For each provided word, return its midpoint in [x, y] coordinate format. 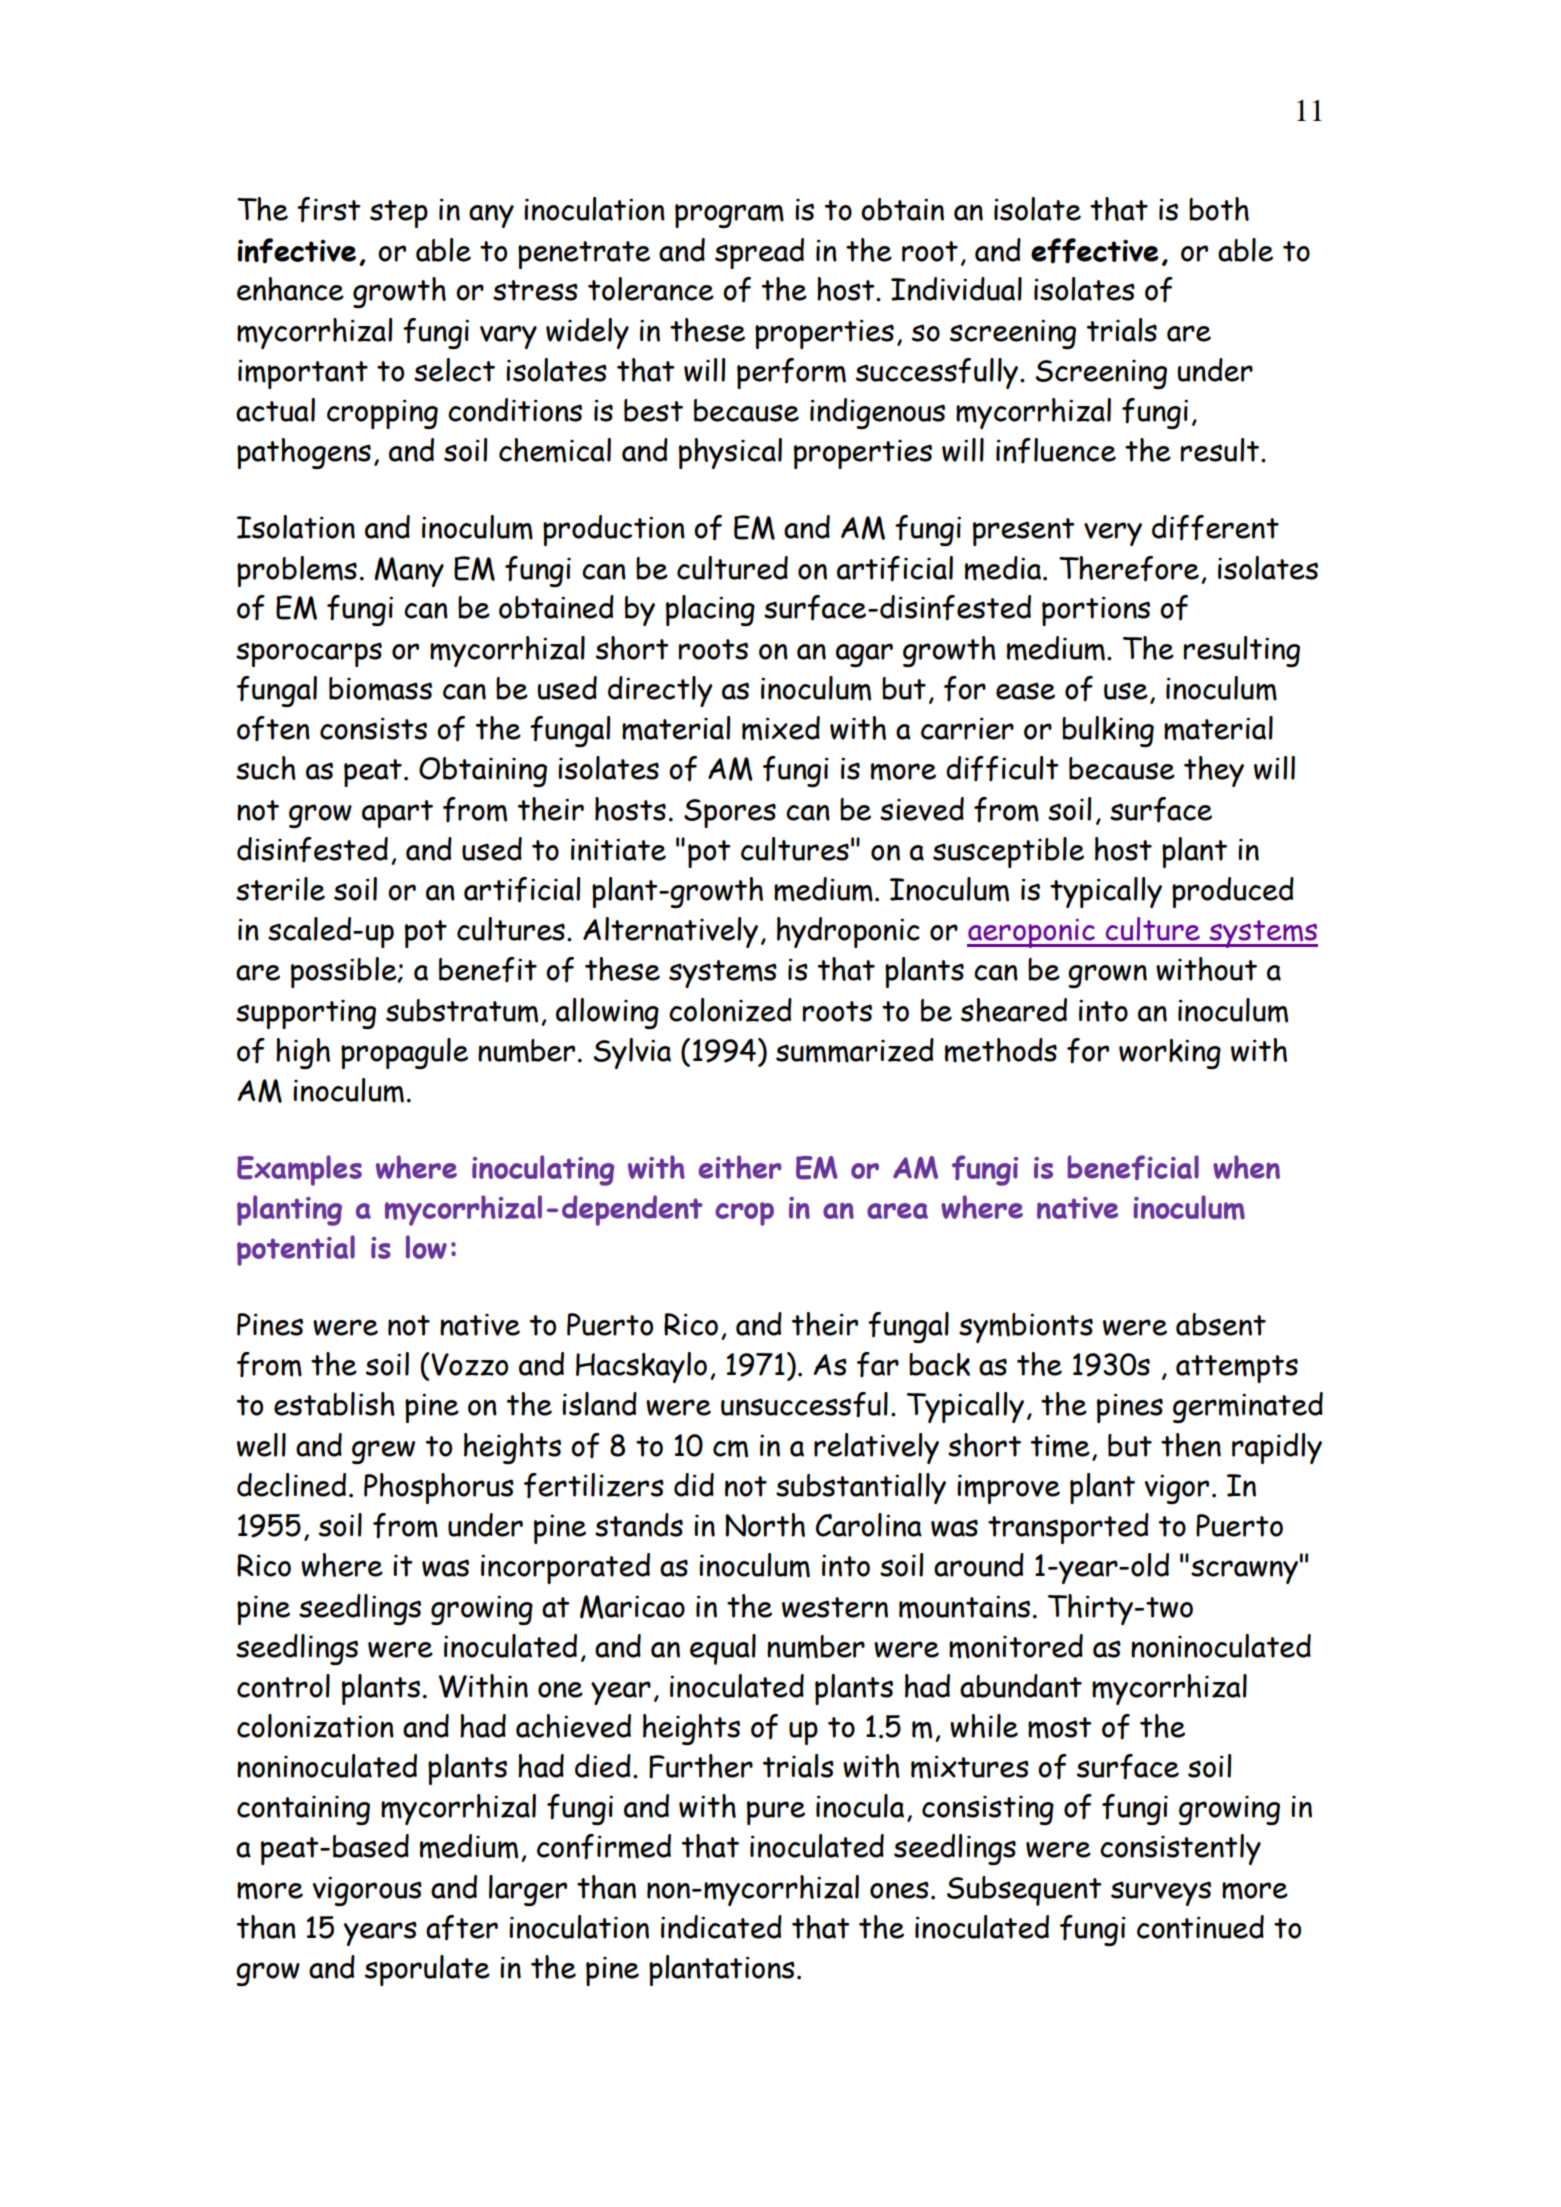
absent [1221, 1324]
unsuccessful [804, 1405]
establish [334, 1404]
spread [759, 253]
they [1214, 771]
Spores [730, 813]
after [462, 1928]
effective [1095, 251]
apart [397, 814]
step [399, 214]
